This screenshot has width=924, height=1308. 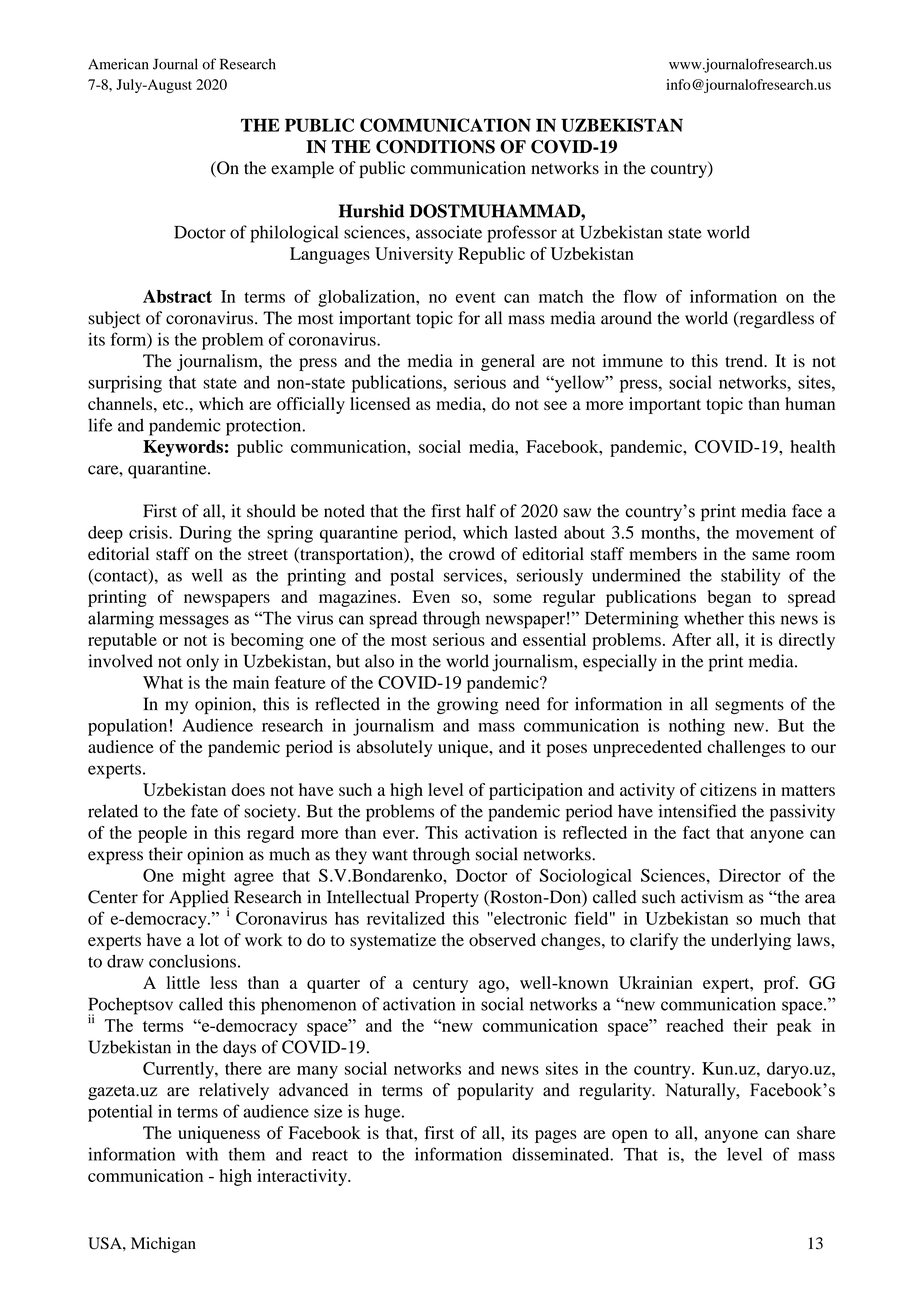 What do you see at coordinates (481, 511) in the screenshot?
I see `half` at bounding box center [481, 511].
